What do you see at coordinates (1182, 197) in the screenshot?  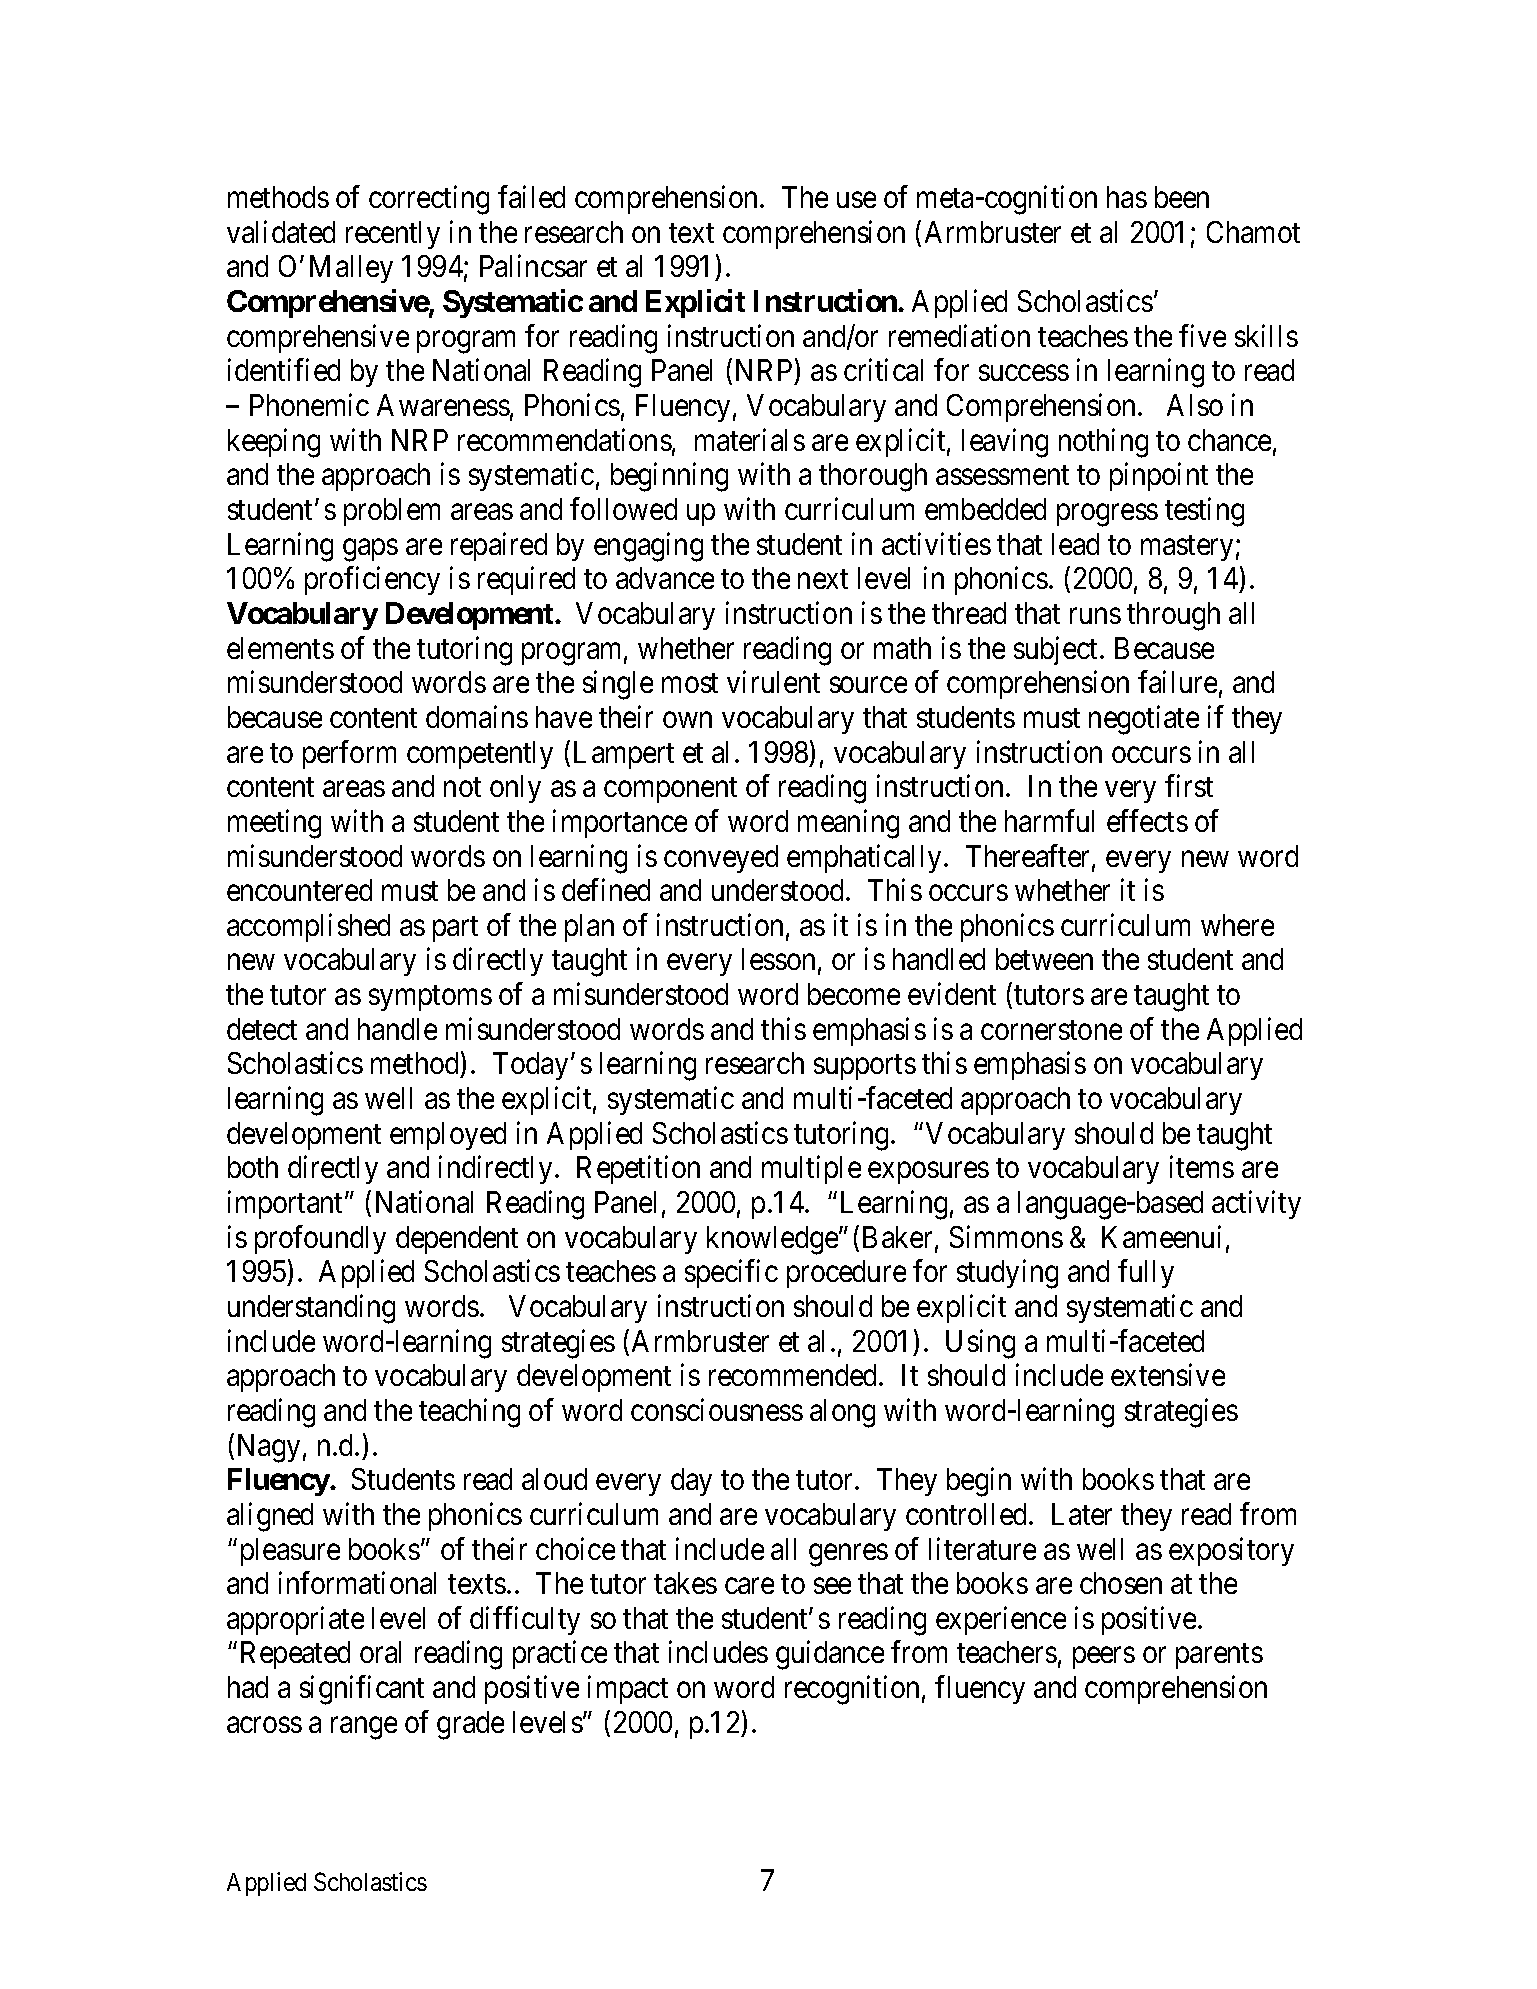 I see `been` at bounding box center [1182, 197].
